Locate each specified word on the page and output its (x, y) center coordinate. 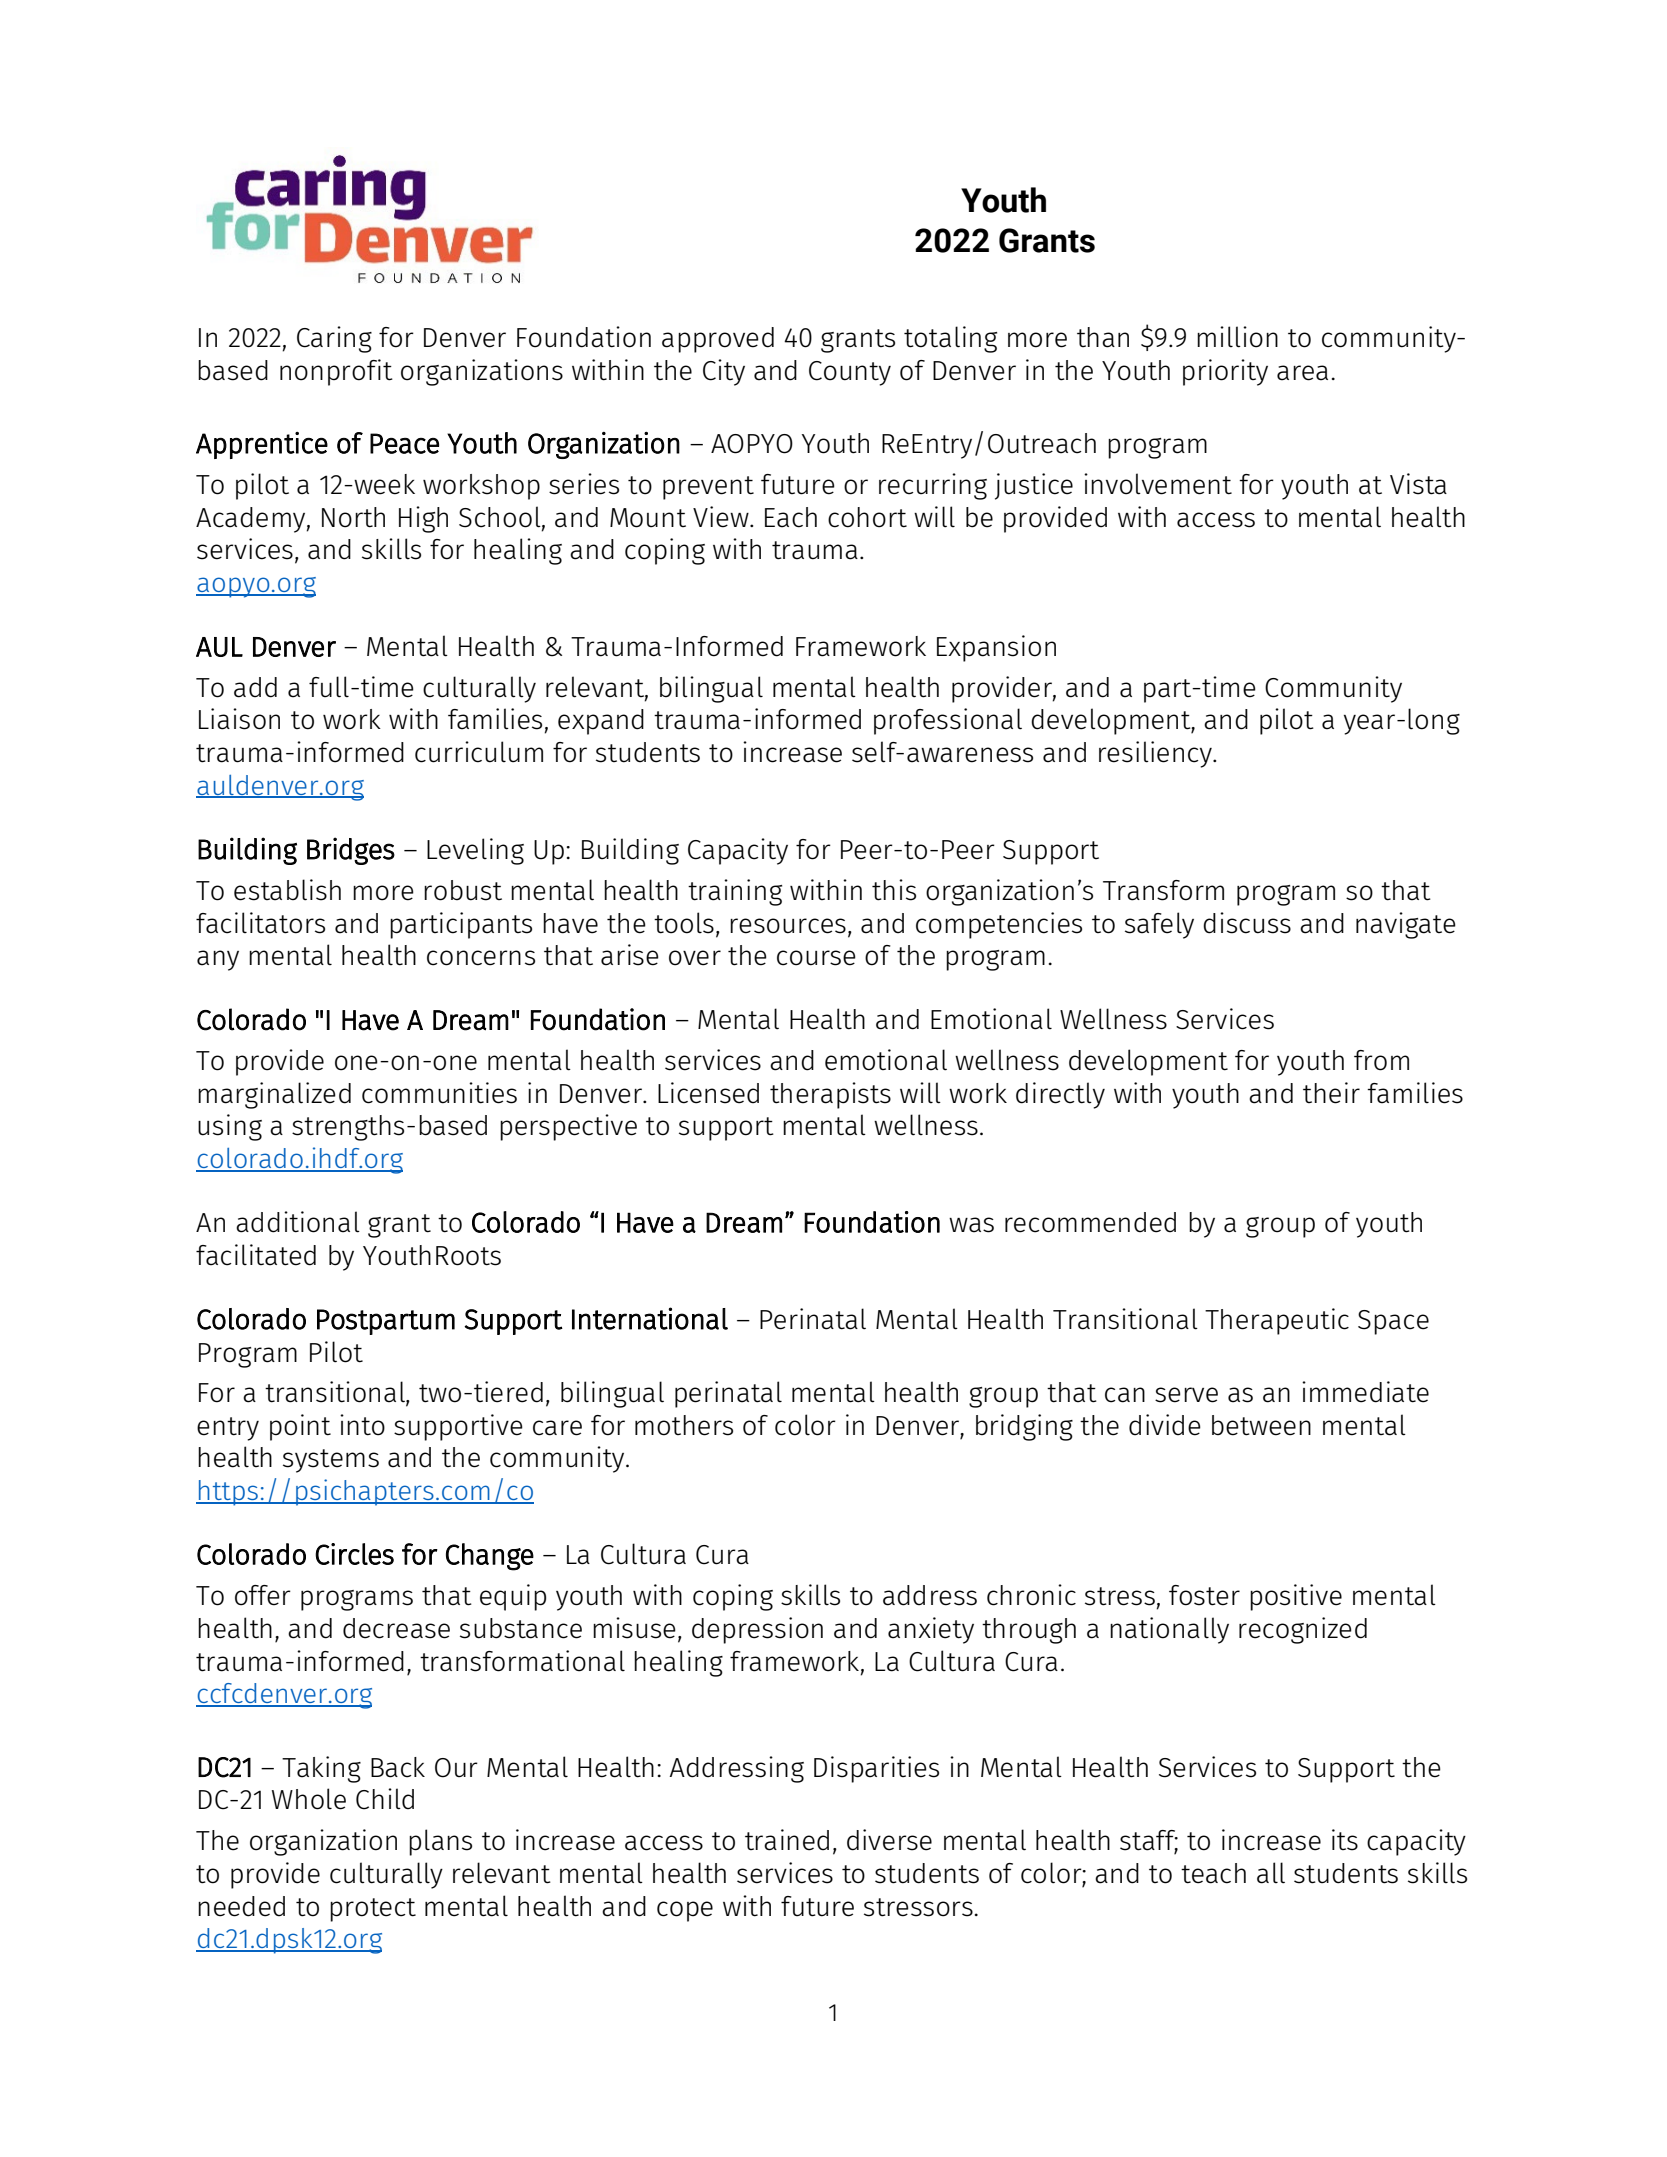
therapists (830, 1095)
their (1331, 1093)
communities (439, 1093)
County (850, 373)
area (1302, 373)
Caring (334, 339)
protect (373, 1910)
